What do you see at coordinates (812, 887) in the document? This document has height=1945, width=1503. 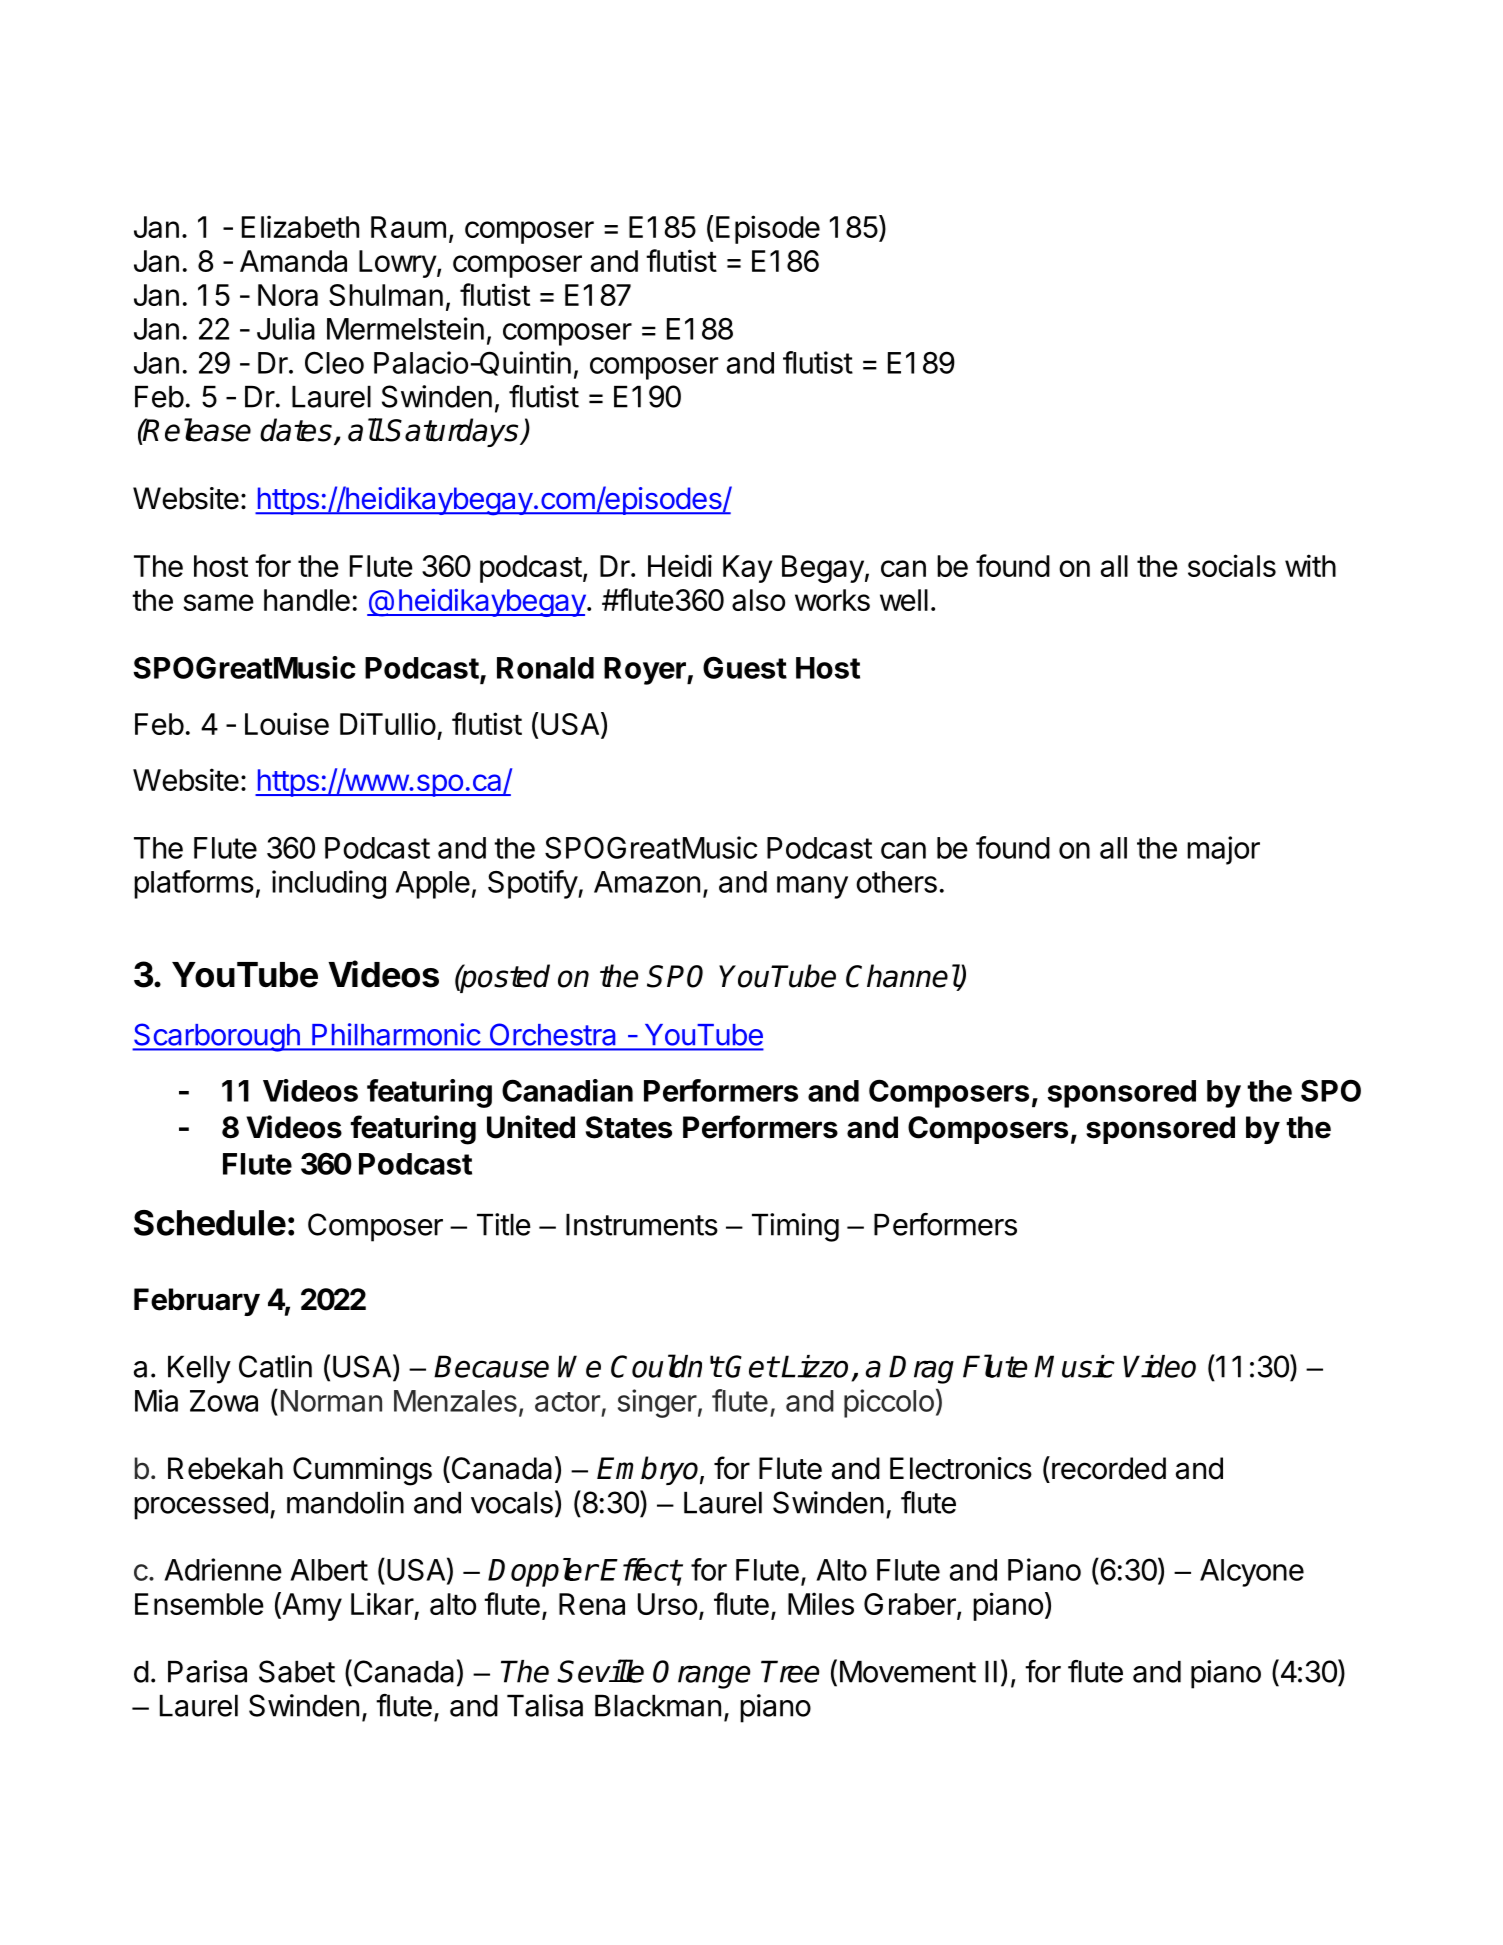 I see `many` at bounding box center [812, 887].
